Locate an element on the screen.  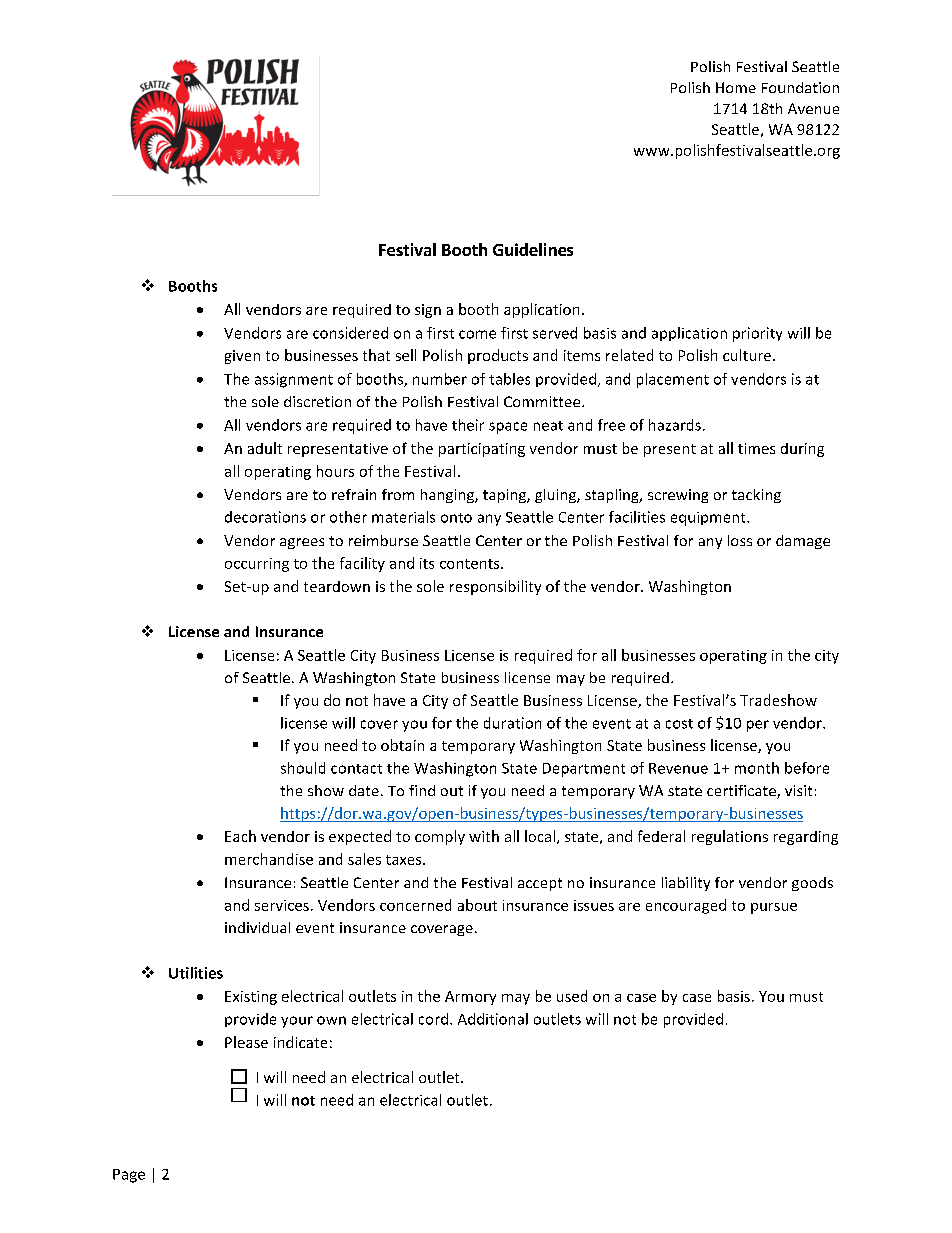
with is located at coordinates (484, 836).
